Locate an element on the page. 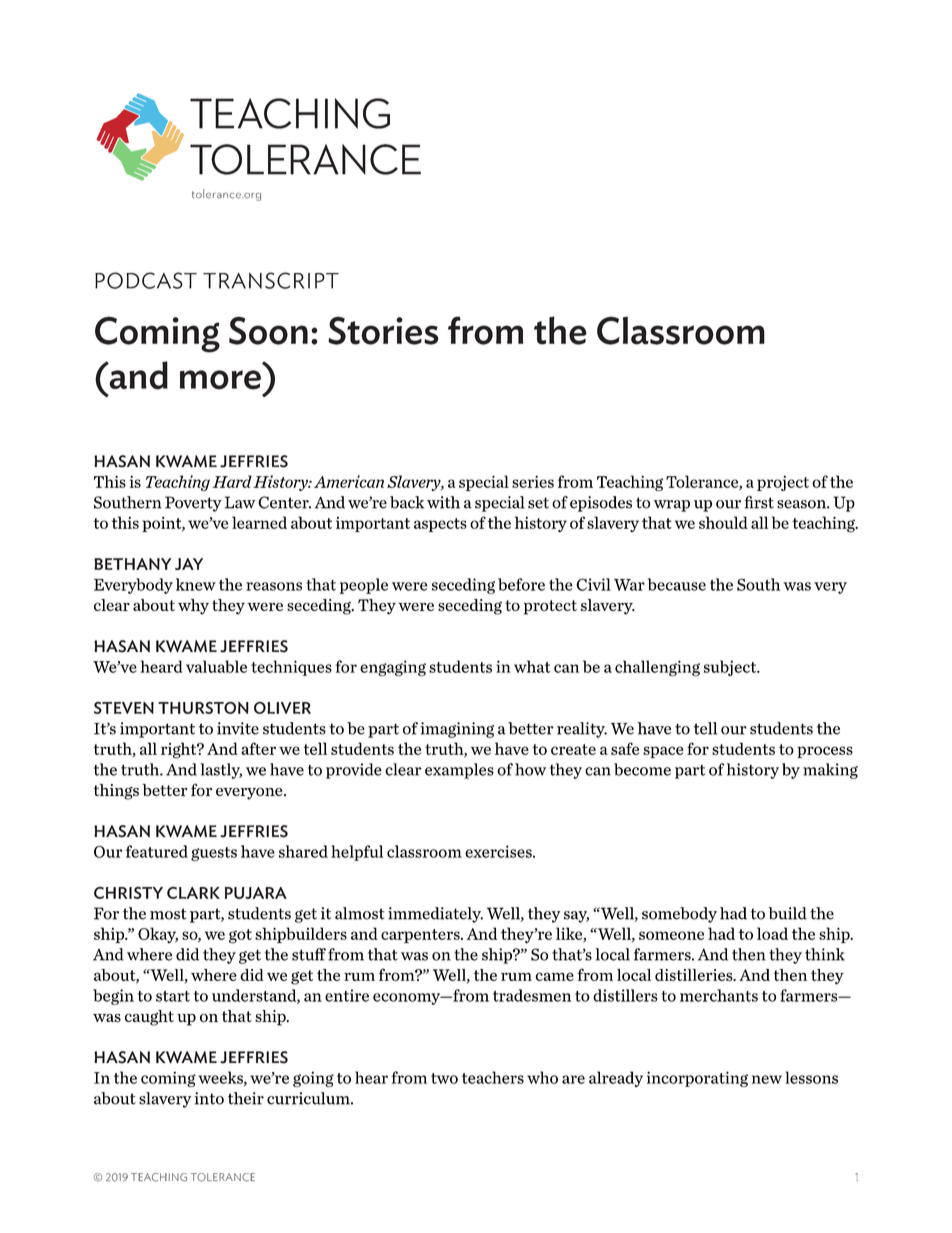 The image size is (952, 1233). into is located at coordinates (209, 1098).
